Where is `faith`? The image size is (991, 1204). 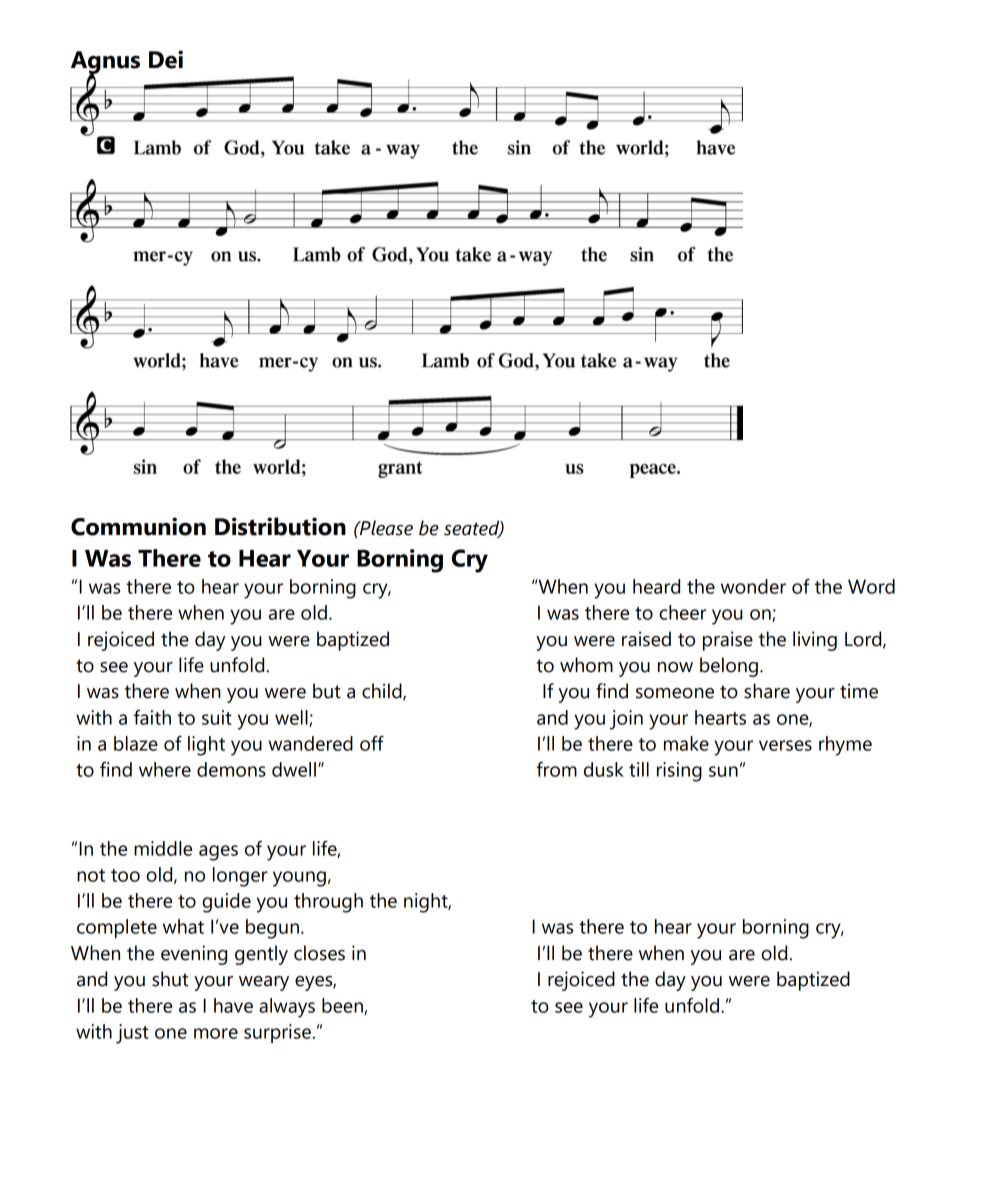
faith is located at coordinates (152, 717).
